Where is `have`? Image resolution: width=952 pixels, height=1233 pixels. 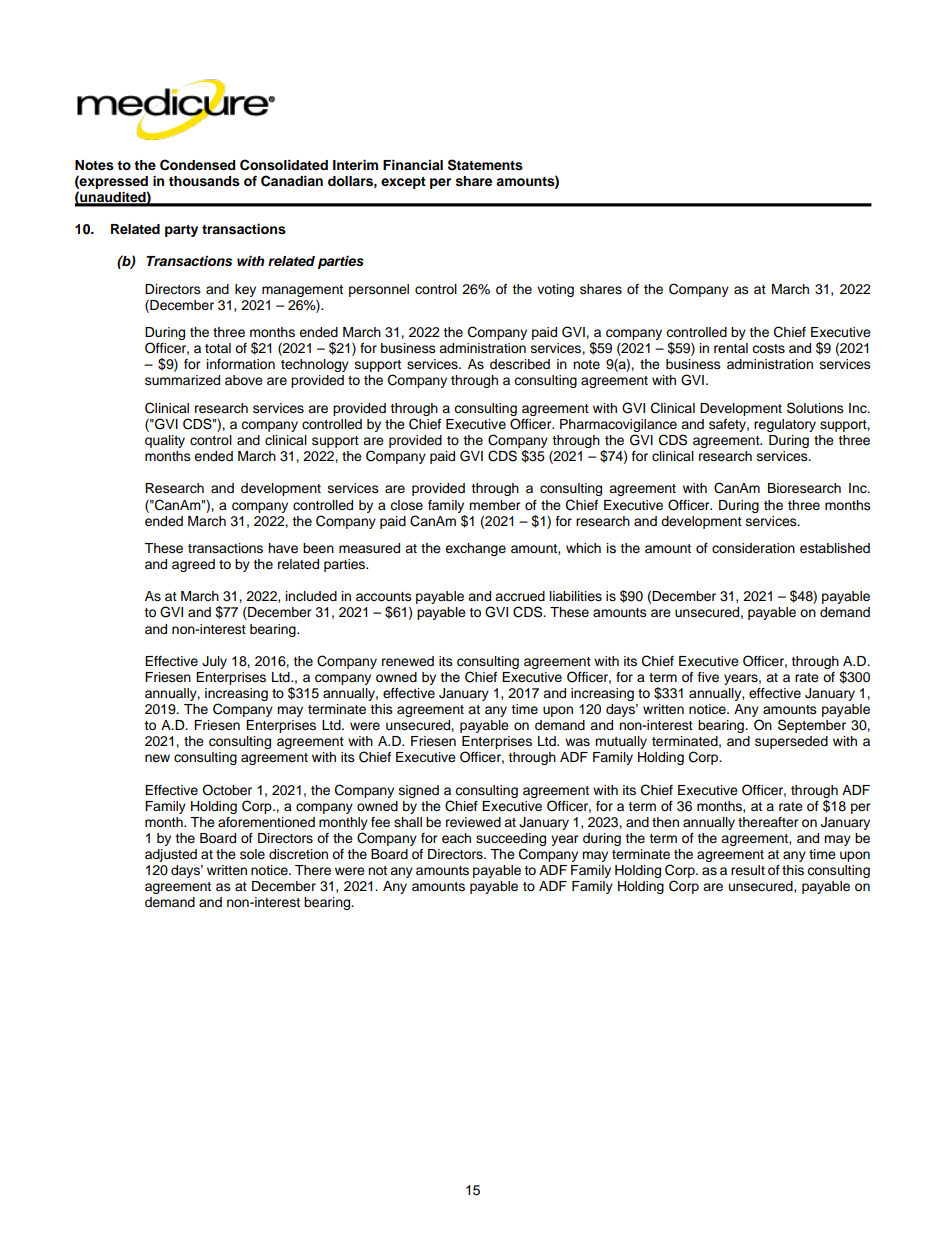
have is located at coordinates (283, 548).
